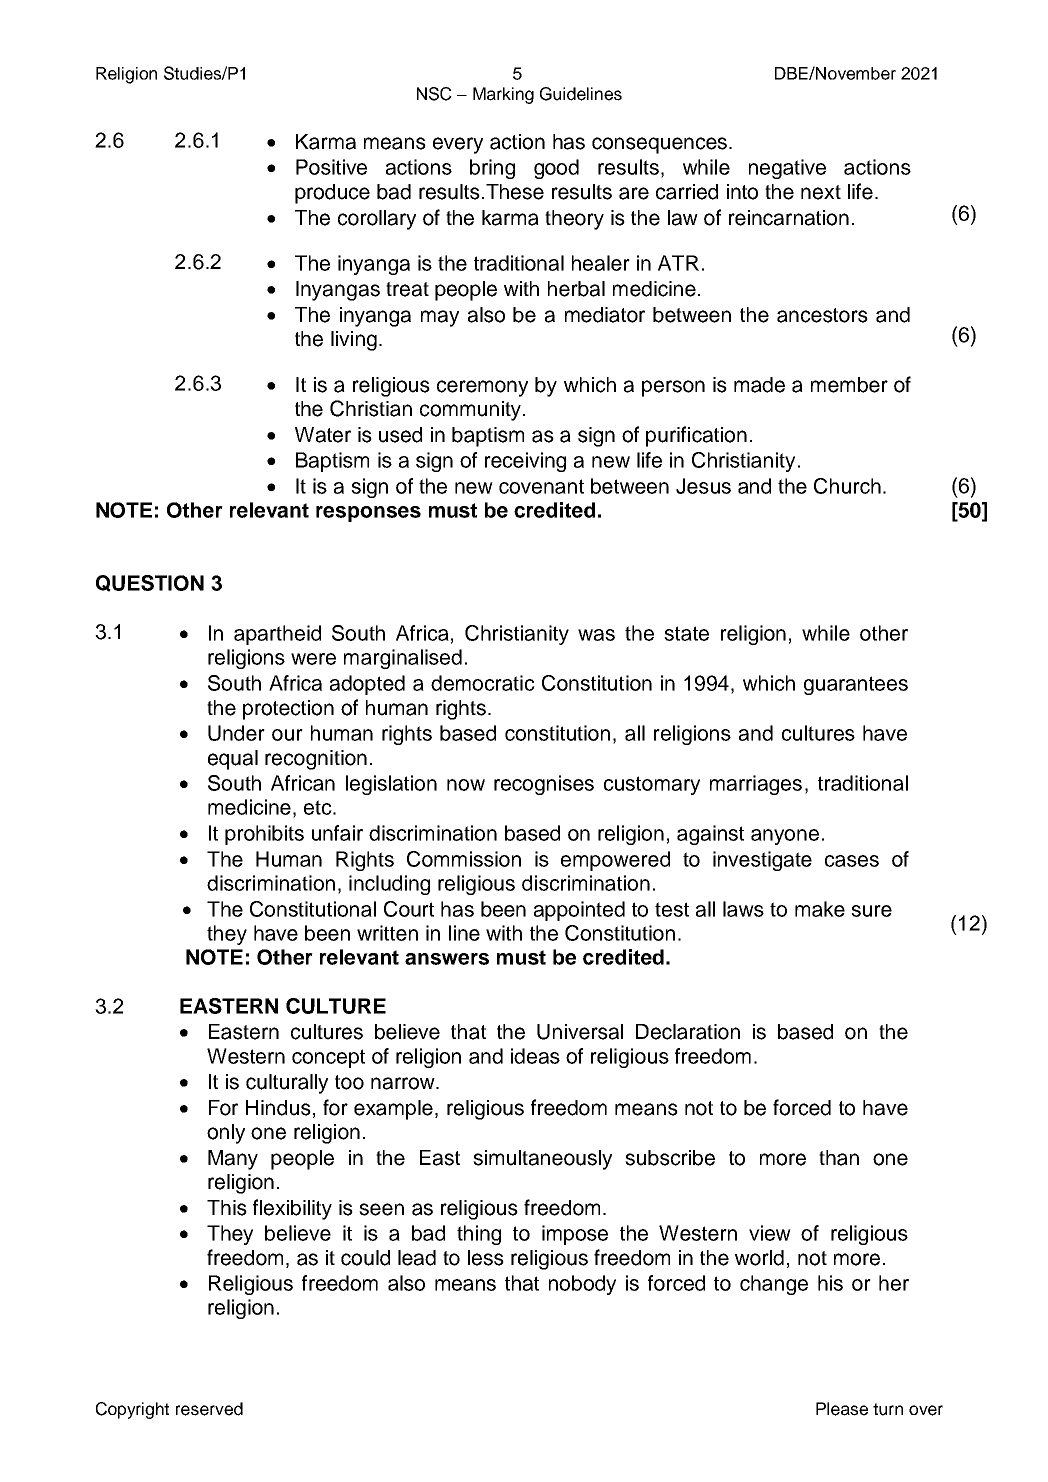 Image resolution: width=1048 pixels, height=1482 pixels. Describe the element at coordinates (264, 835) in the image. I see `prohibits` at that location.
